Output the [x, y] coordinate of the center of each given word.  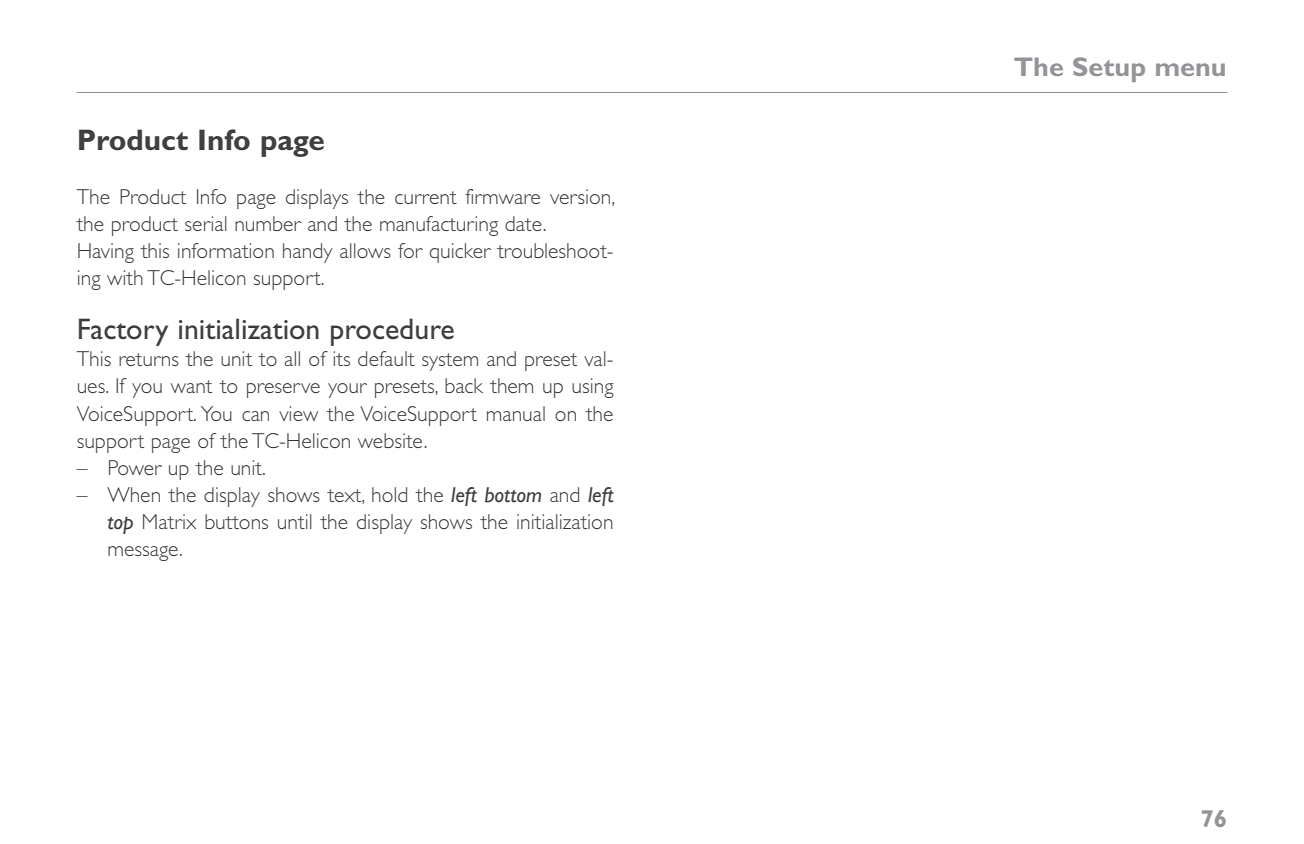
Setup [1109, 69]
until [295, 521]
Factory [123, 332]
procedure [392, 332]
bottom [513, 495]
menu [1190, 69]
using [593, 388]
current [426, 197]
